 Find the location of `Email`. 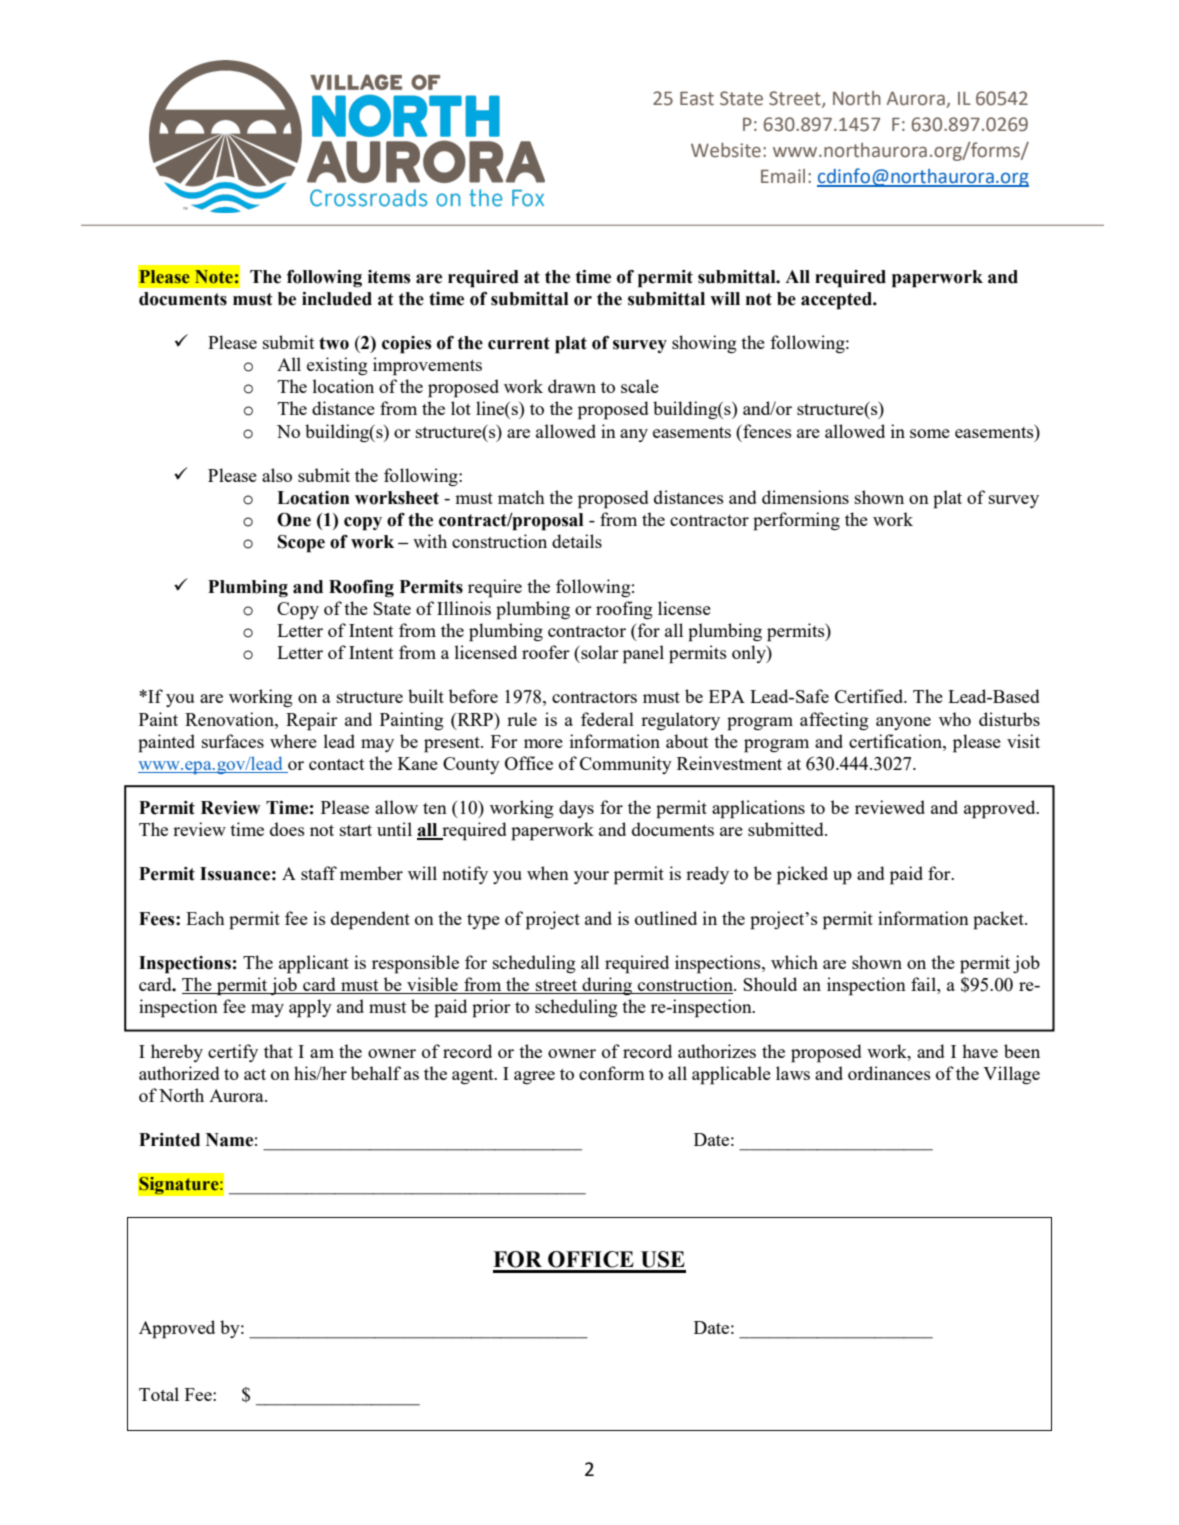

Email is located at coordinates (783, 176).
